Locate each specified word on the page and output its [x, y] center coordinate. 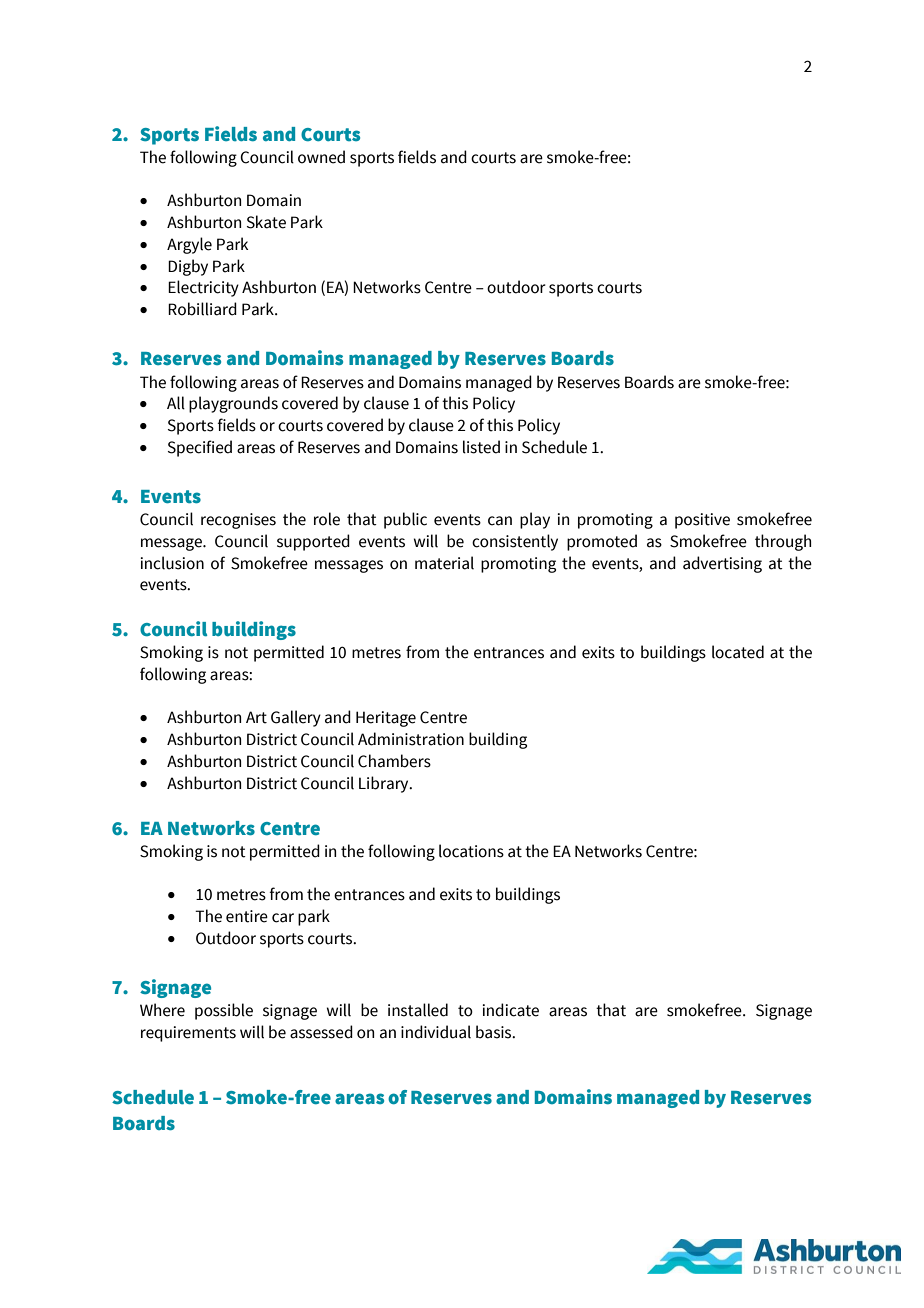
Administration [411, 739]
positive [702, 521]
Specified [200, 448]
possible [224, 1011]
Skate [266, 222]
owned [321, 157]
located [738, 652]
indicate [510, 1010]
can [500, 521]
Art [256, 717]
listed [481, 447]
